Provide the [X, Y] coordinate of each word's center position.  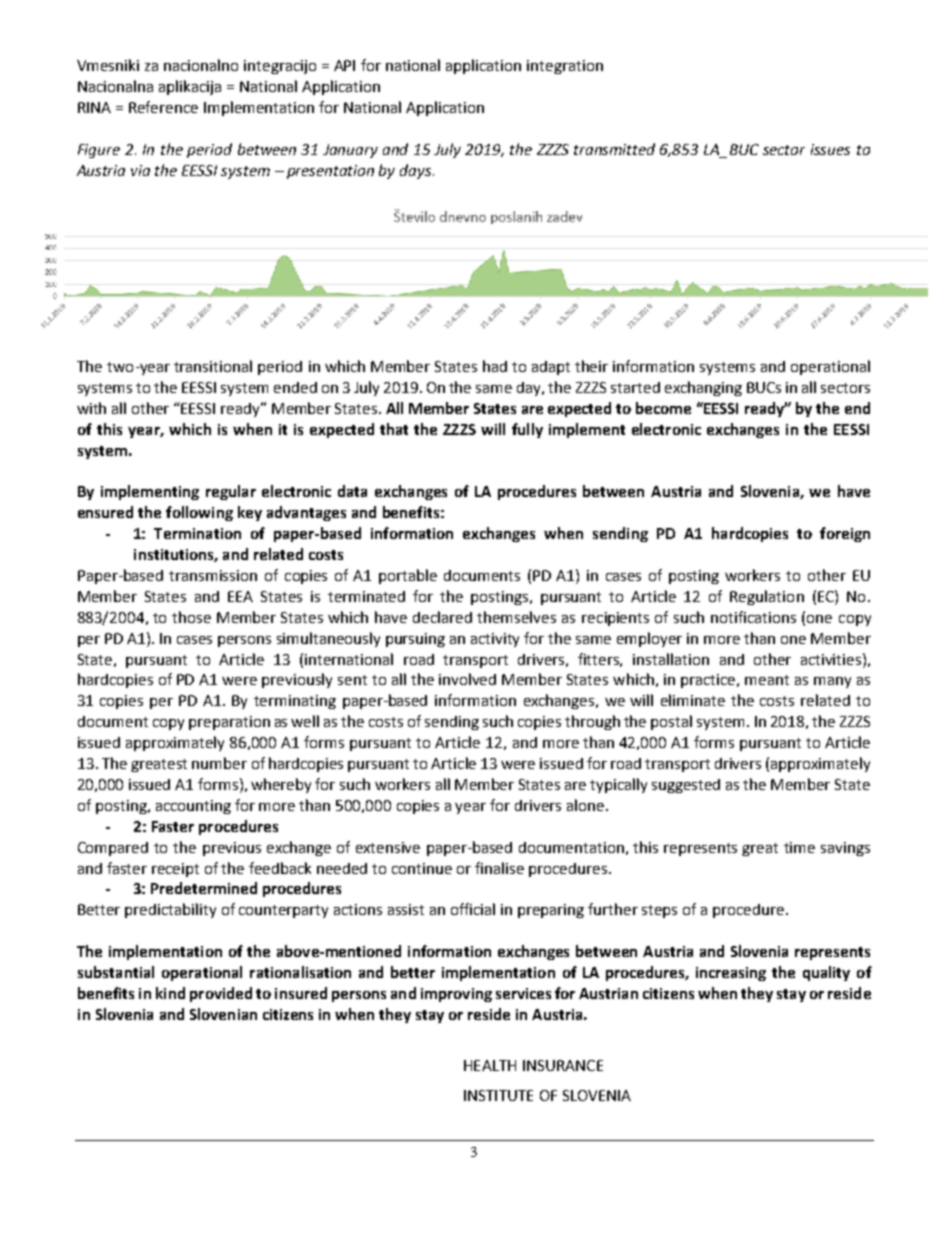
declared [442, 617]
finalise [499, 868]
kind [170, 993]
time [799, 847]
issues [830, 149]
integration [565, 67]
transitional [213, 366]
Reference [163, 107]
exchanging [703, 388]
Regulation [767, 597]
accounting [193, 807]
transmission [213, 575]
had [495, 366]
